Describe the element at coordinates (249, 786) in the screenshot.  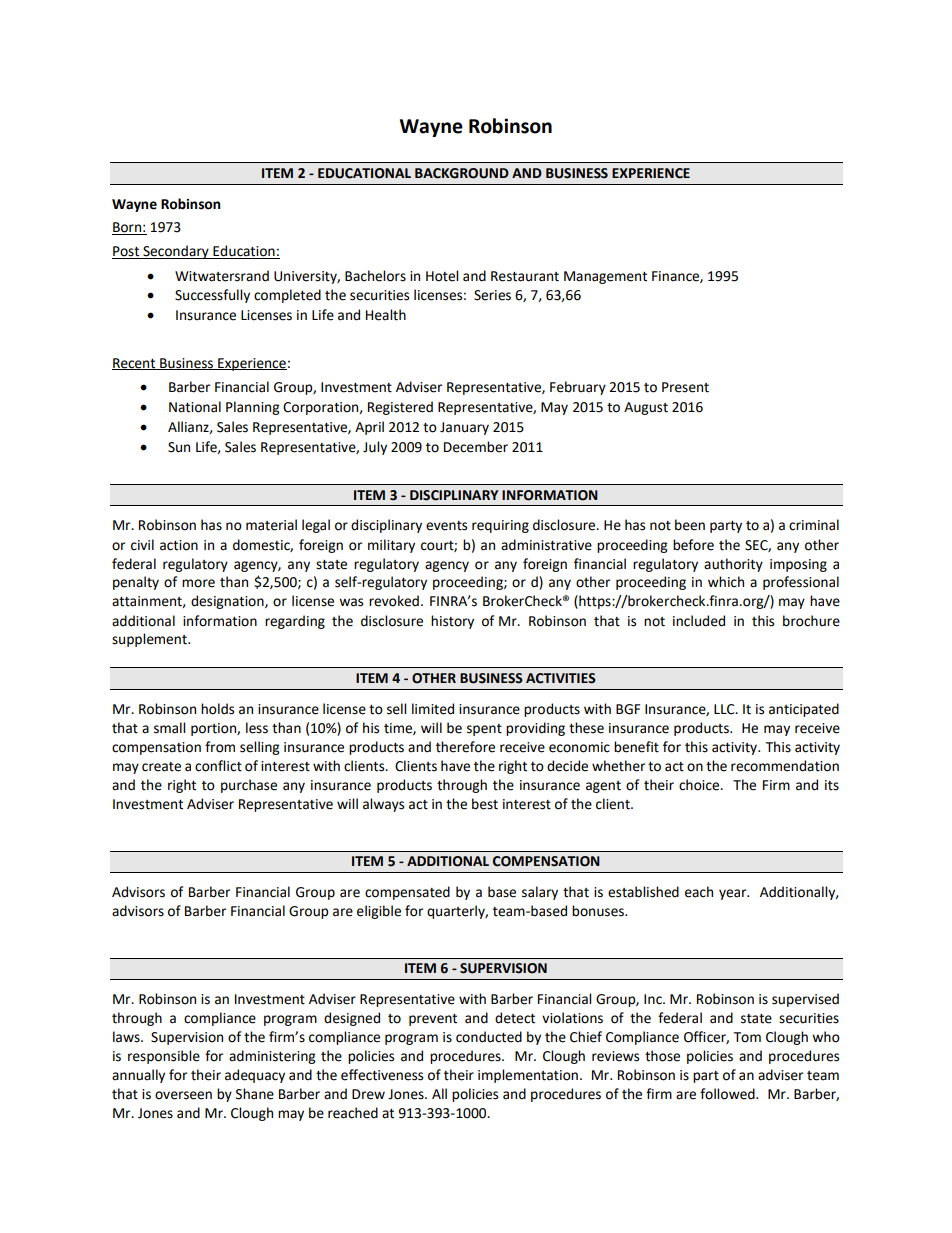
I see `purchase` at that location.
